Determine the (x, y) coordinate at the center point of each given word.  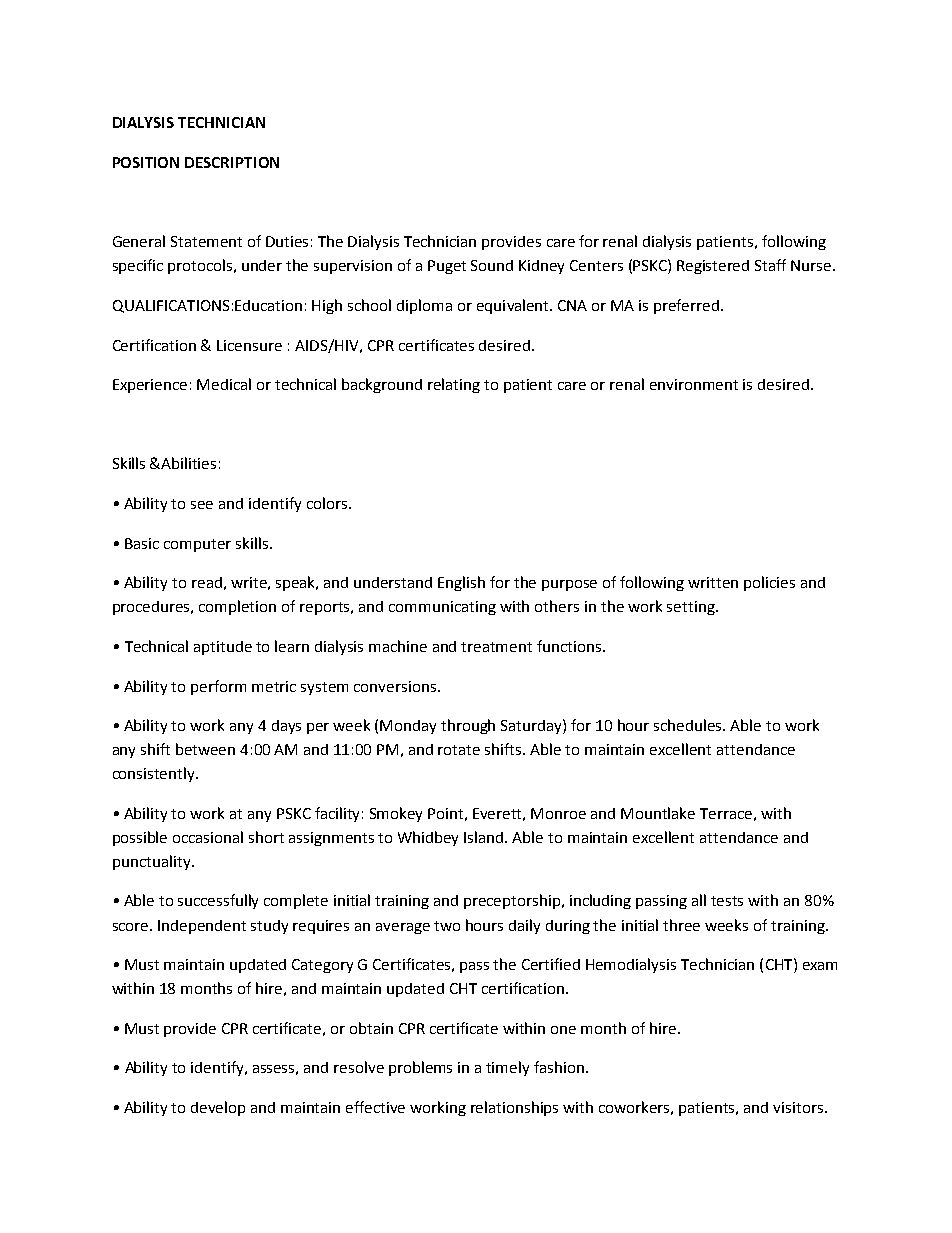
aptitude (223, 648)
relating (454, 385)
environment (694, 384)
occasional (208, 837)
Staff (770, 265)
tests (727, 901)
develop (218, 1108)
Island (485, 837)
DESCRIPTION (232, 162)
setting (692, 608)
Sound (492, 265)
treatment (496, 647)
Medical (224, 384)
